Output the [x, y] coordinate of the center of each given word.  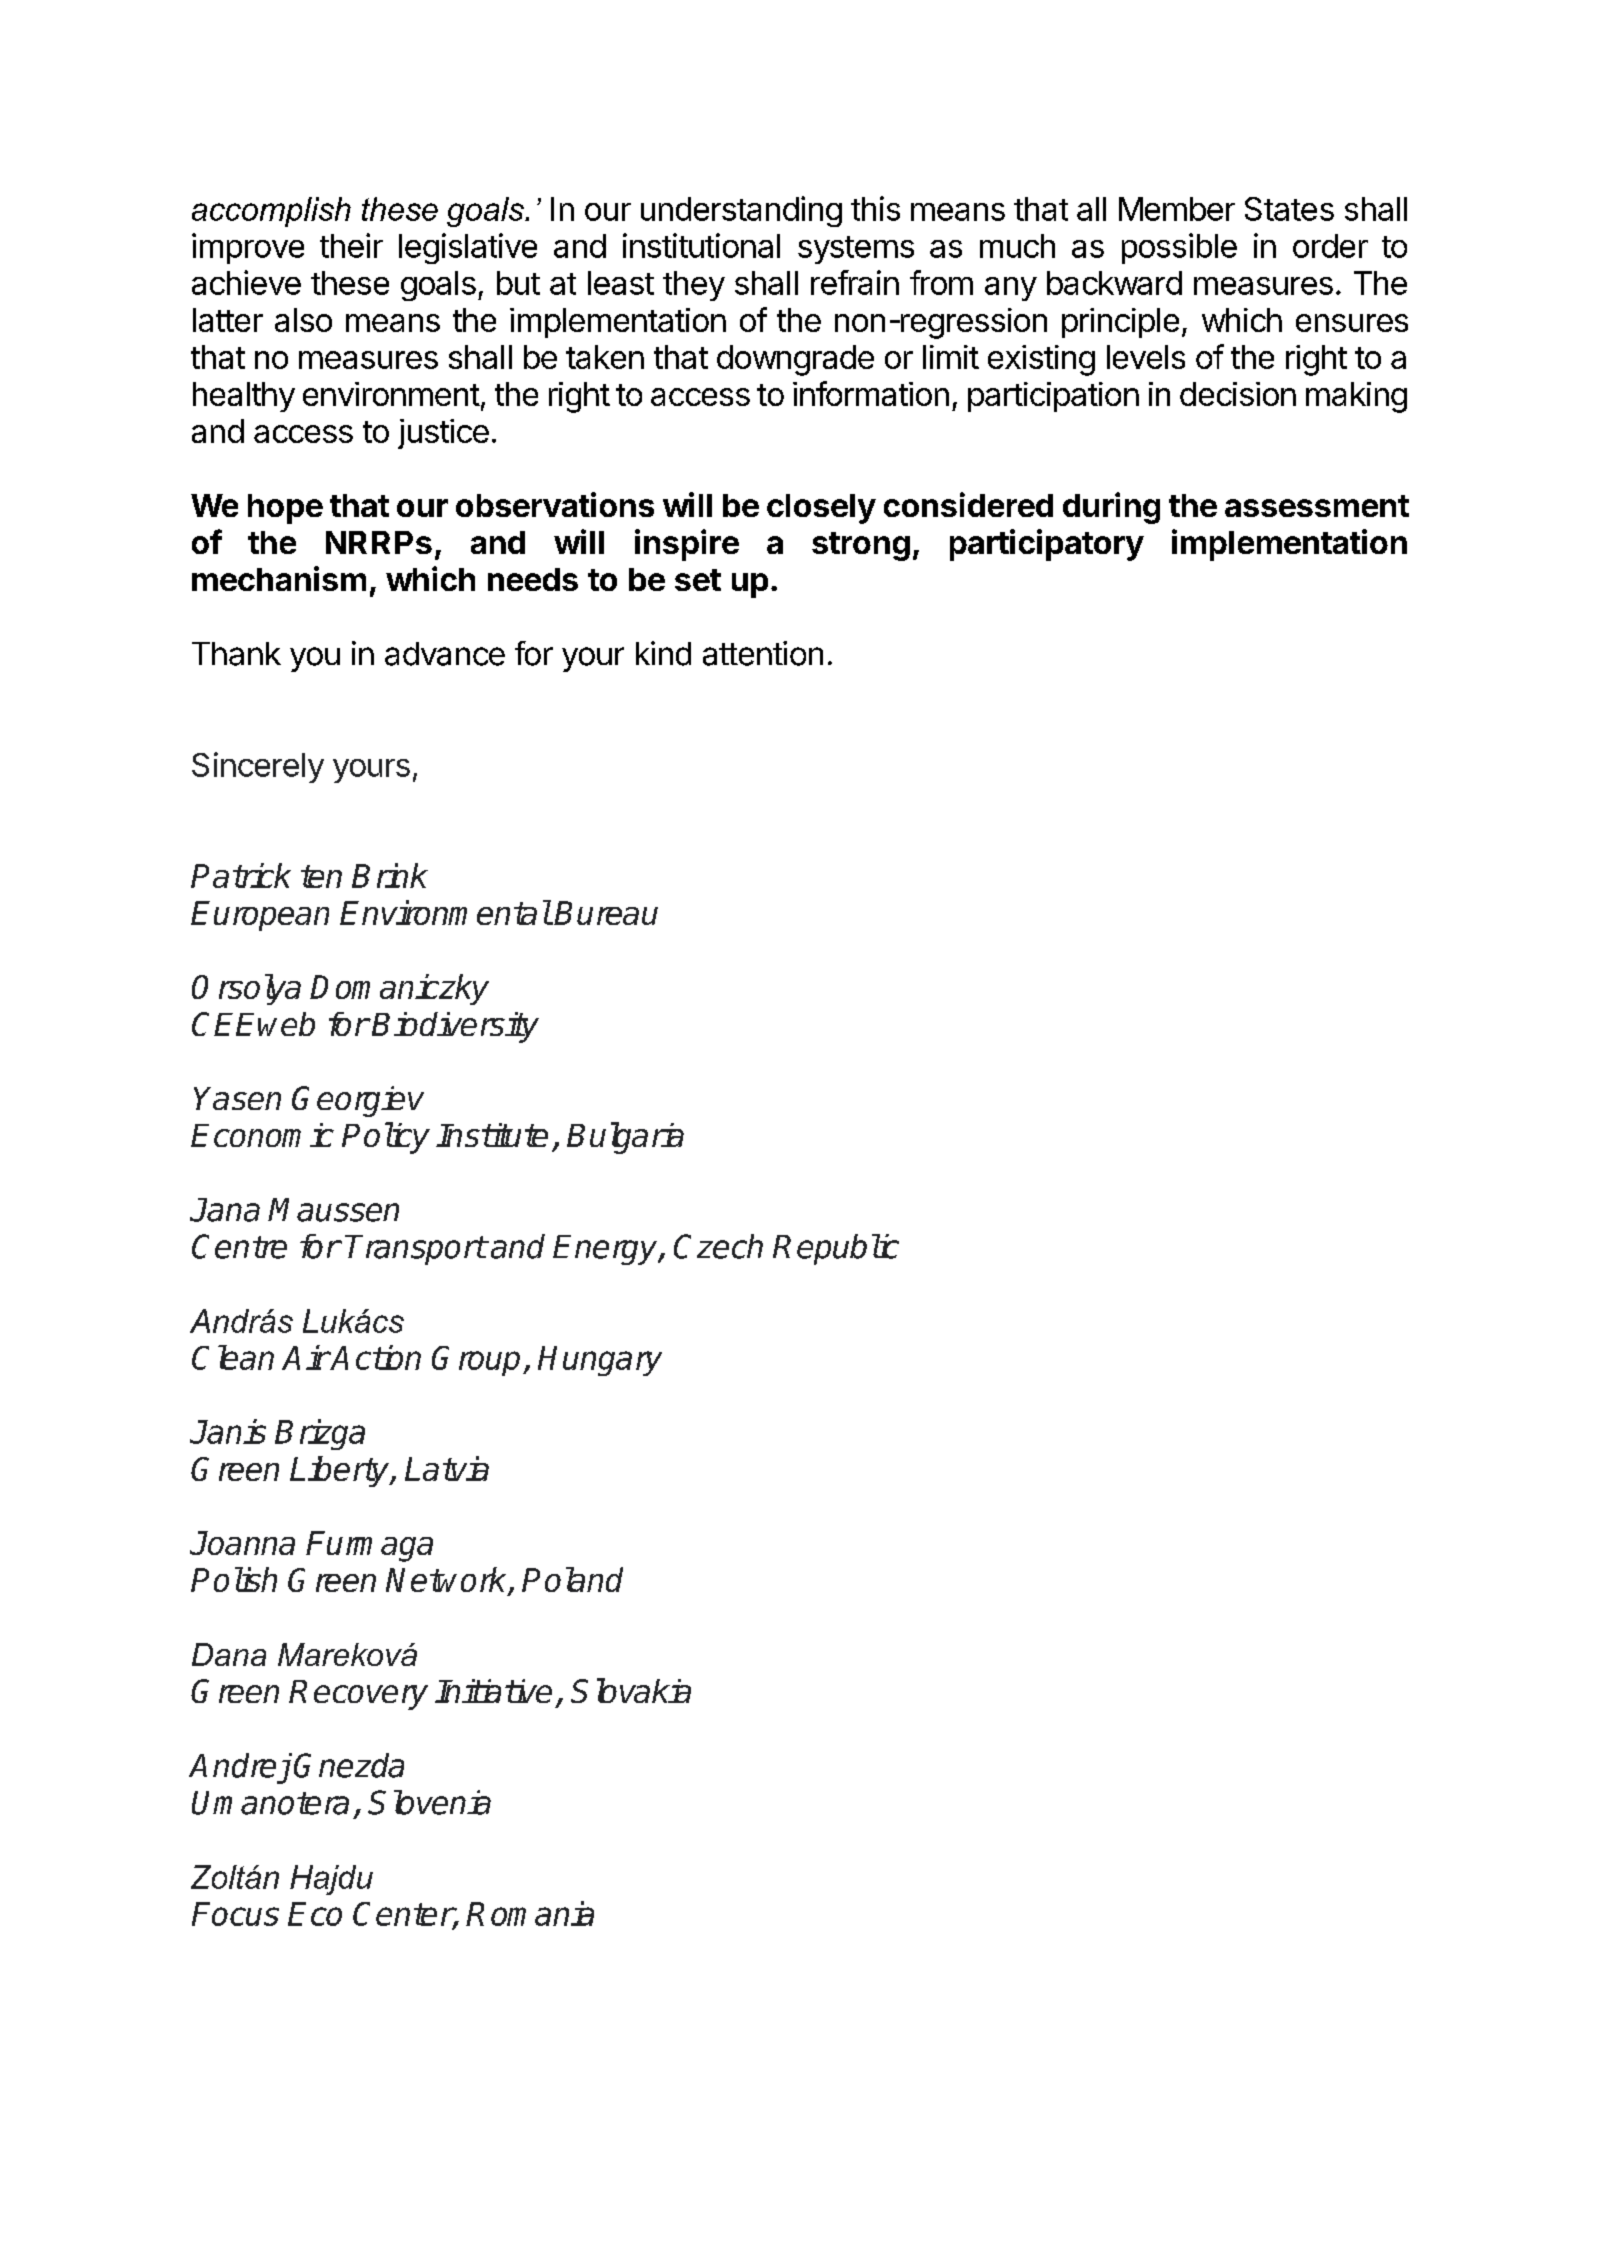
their [351, 245]
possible [1179, 248]
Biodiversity [455, 1027]
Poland [572, 1579]
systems [856, 250]
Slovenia [429, 1802]
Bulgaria [625, 1138]
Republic [836, 1249]
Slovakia [631, 1690]
